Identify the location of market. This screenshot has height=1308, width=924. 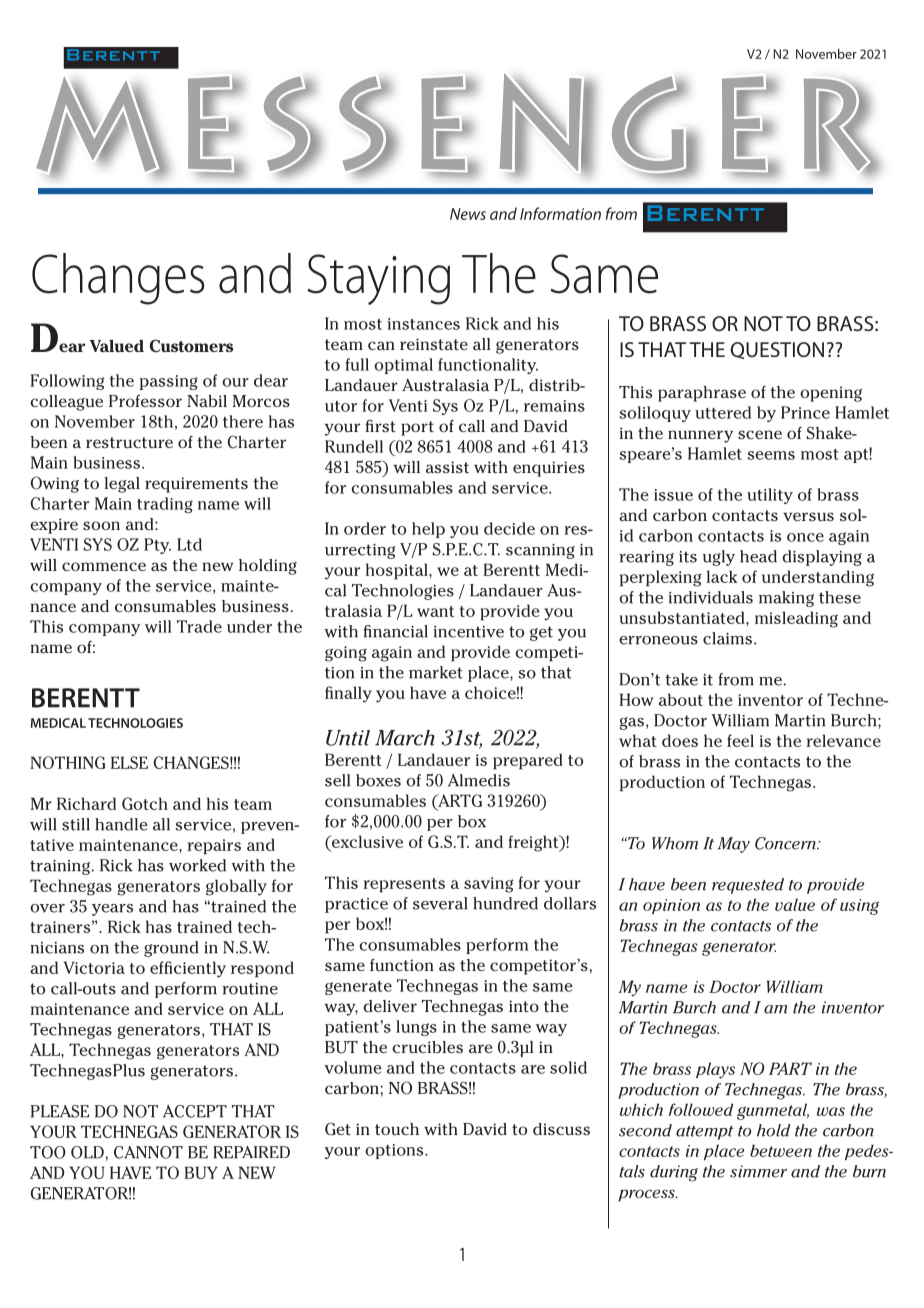
(436, 672).
